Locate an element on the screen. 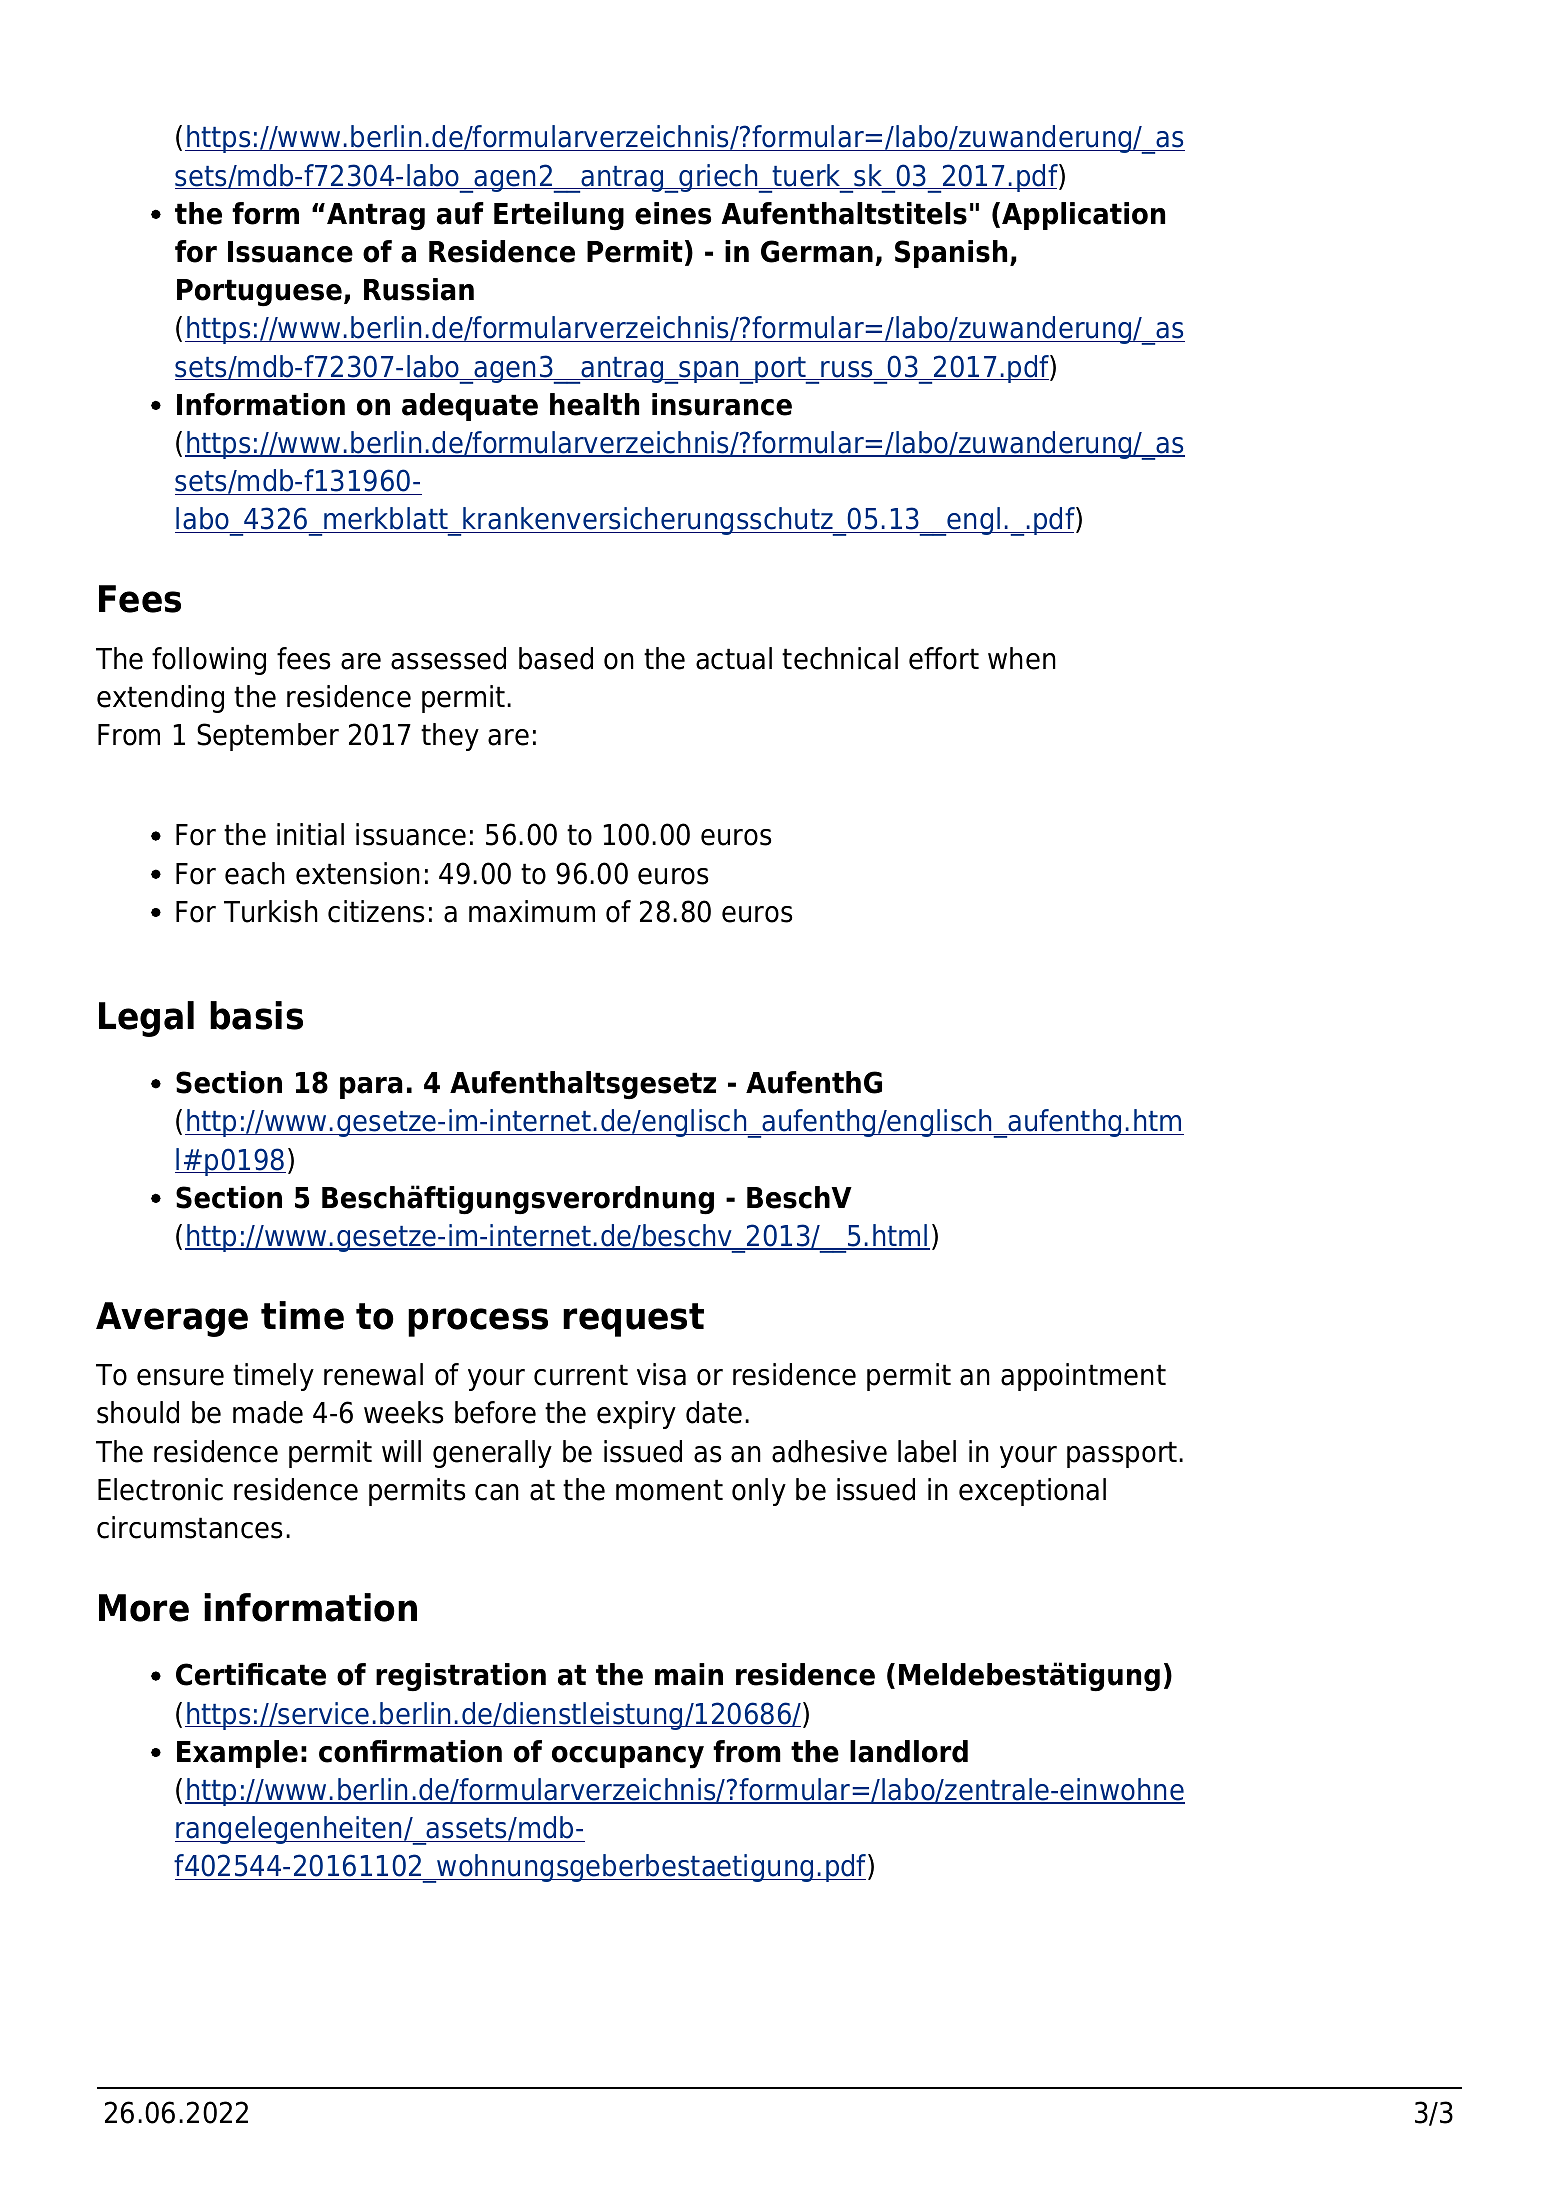  adequate is located at coordinates (470, 407).
